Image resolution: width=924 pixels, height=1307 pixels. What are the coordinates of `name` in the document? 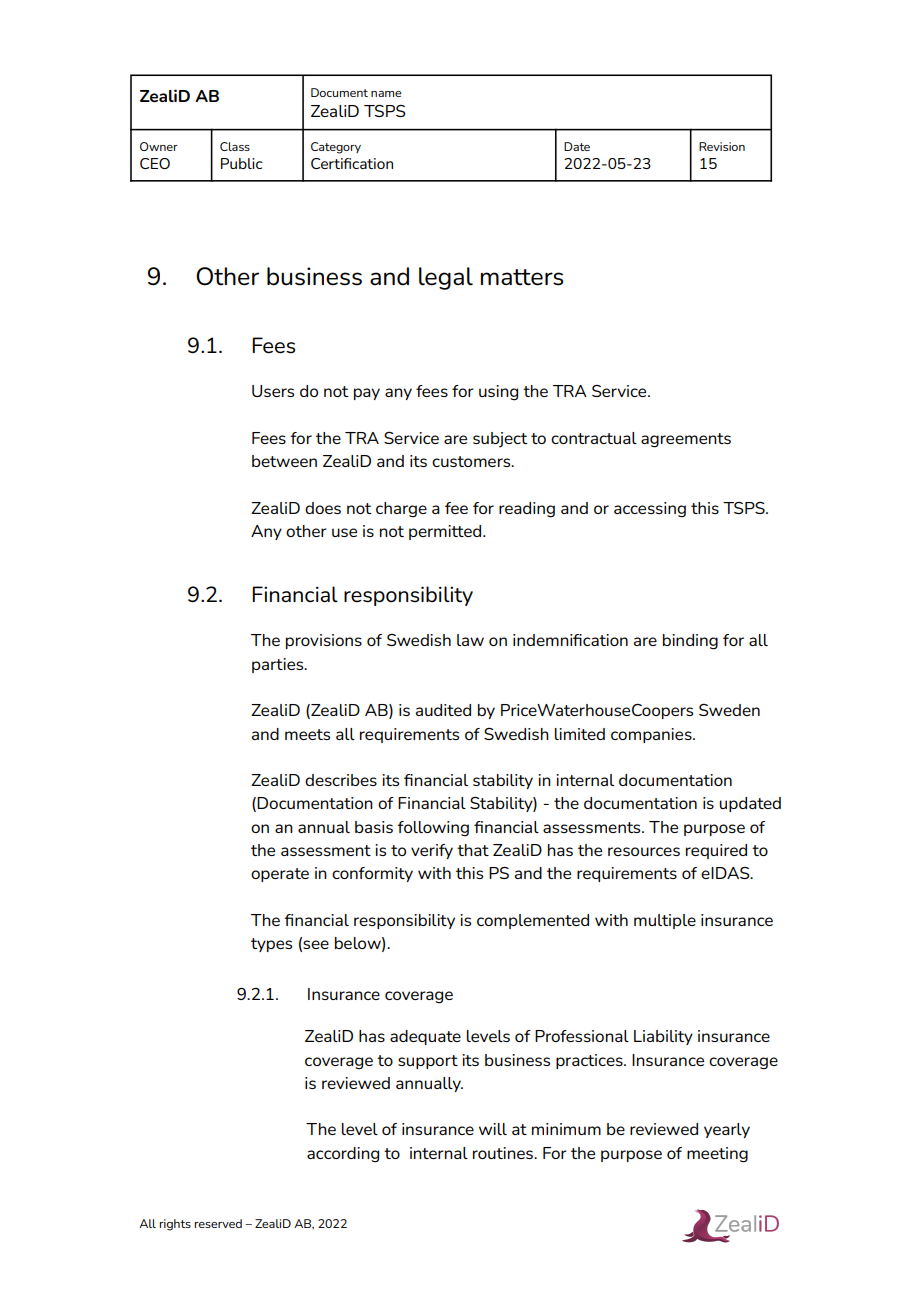 It's located at (386, 94).
